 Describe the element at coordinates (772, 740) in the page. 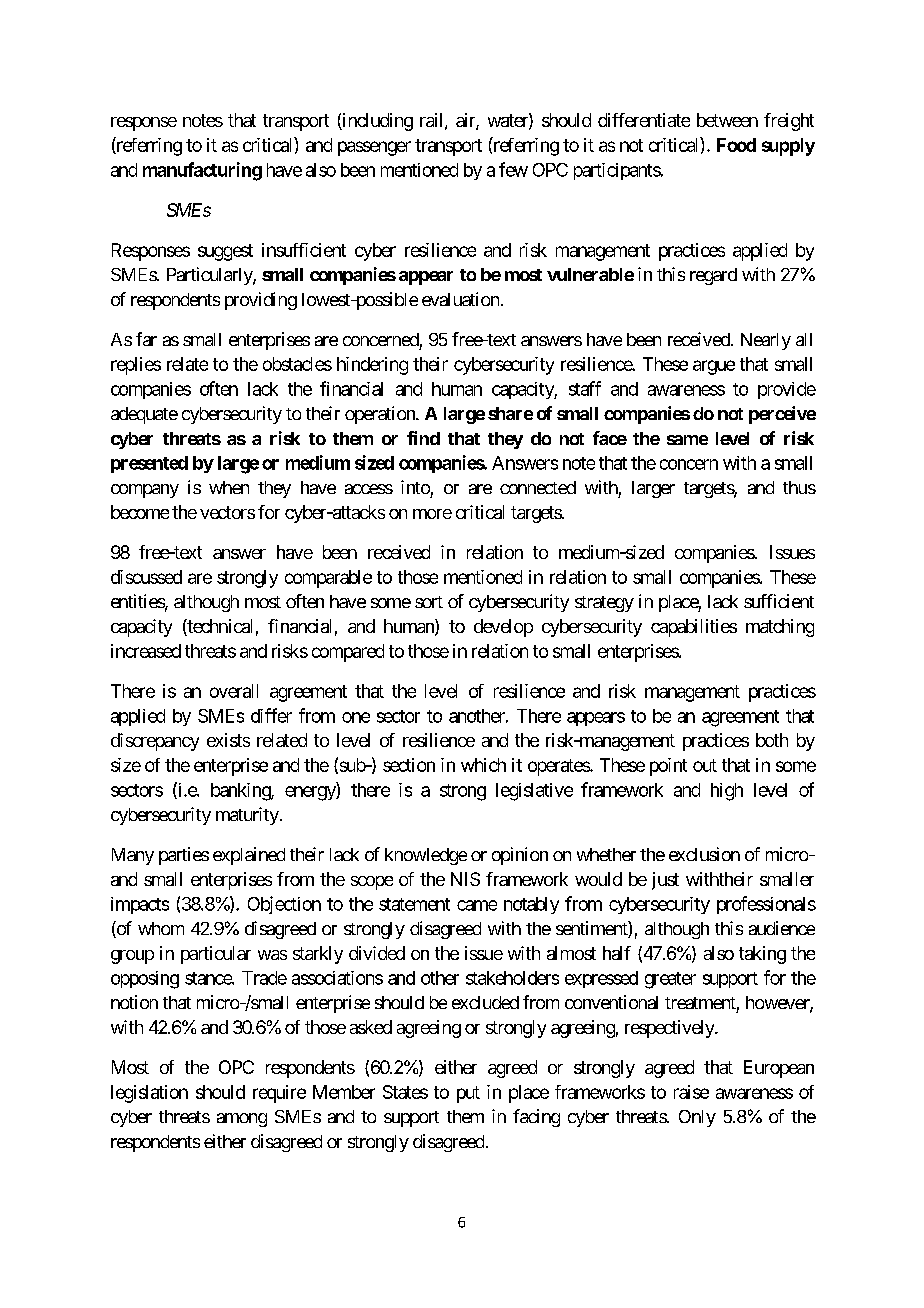

I see `both` at that location.
